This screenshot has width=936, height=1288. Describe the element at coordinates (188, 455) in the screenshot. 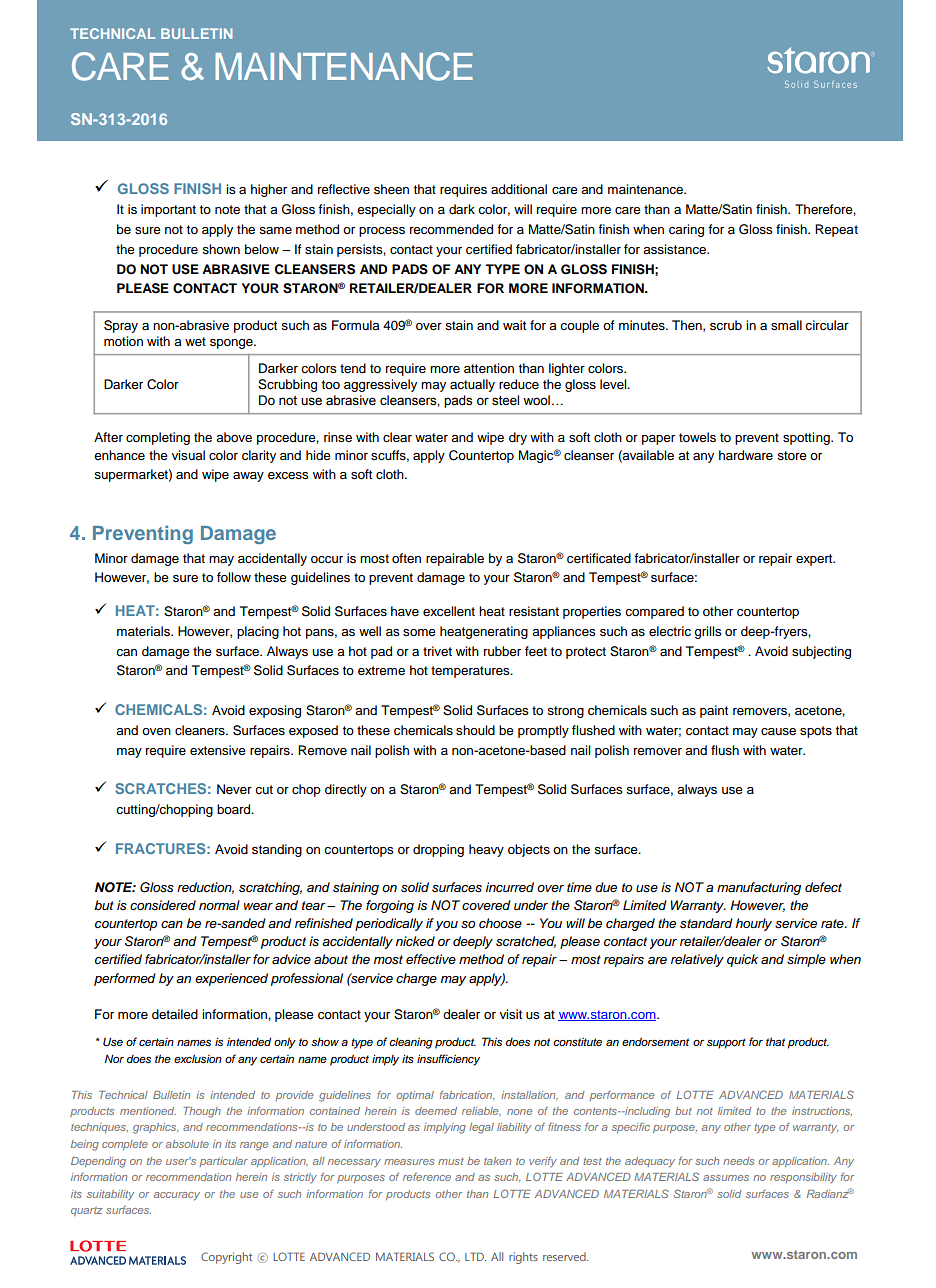

I see `visual` at that location.
